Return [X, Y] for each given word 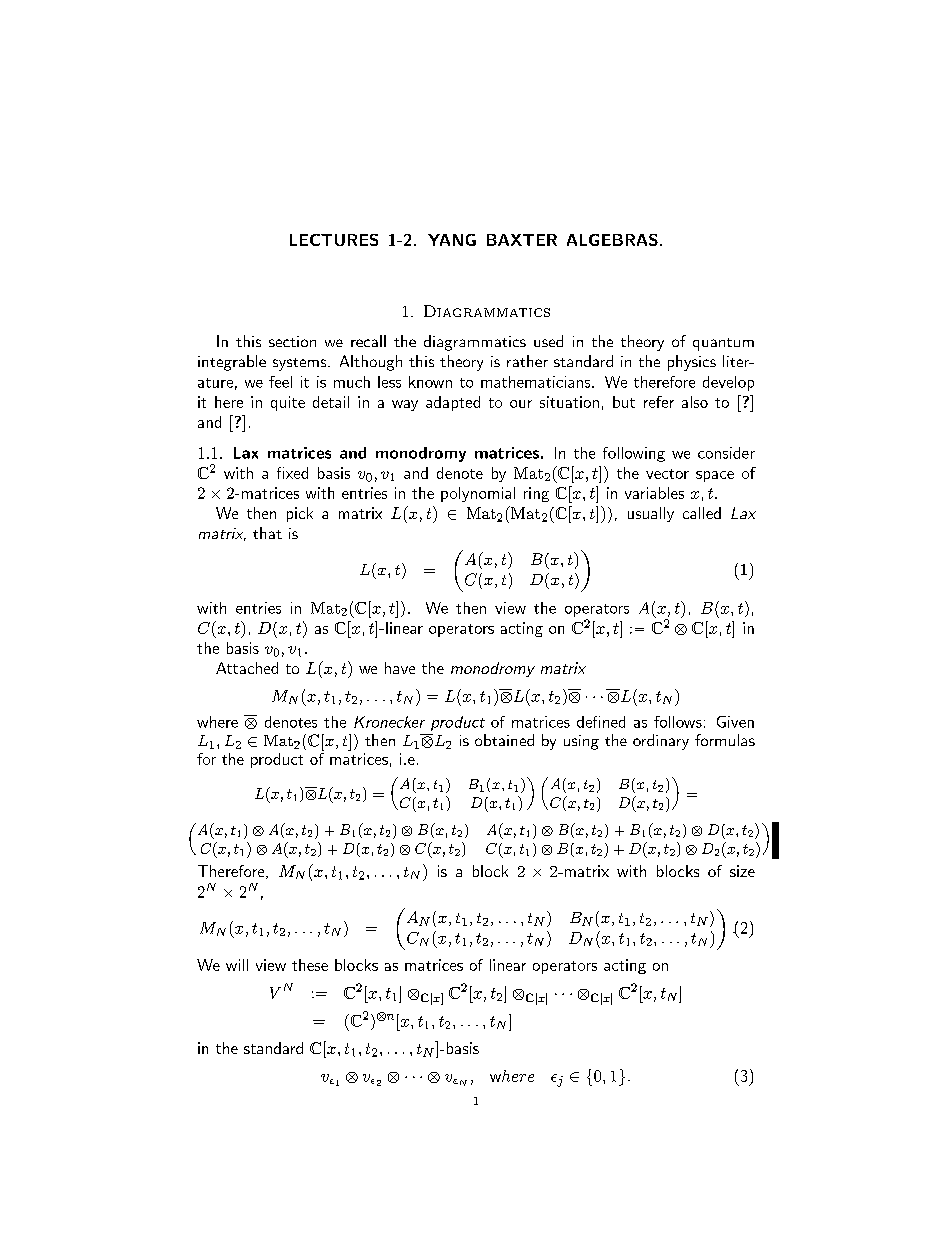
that [267, 533]
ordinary [661, 742]
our [521, 404]
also [695, 402]
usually [651, 514]
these [310, 965]
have [400, 668]
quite [288, 403]
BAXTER [522, 240]
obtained [504, 740]
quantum [723, 344]
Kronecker [389, 722]
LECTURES [334, 240]
